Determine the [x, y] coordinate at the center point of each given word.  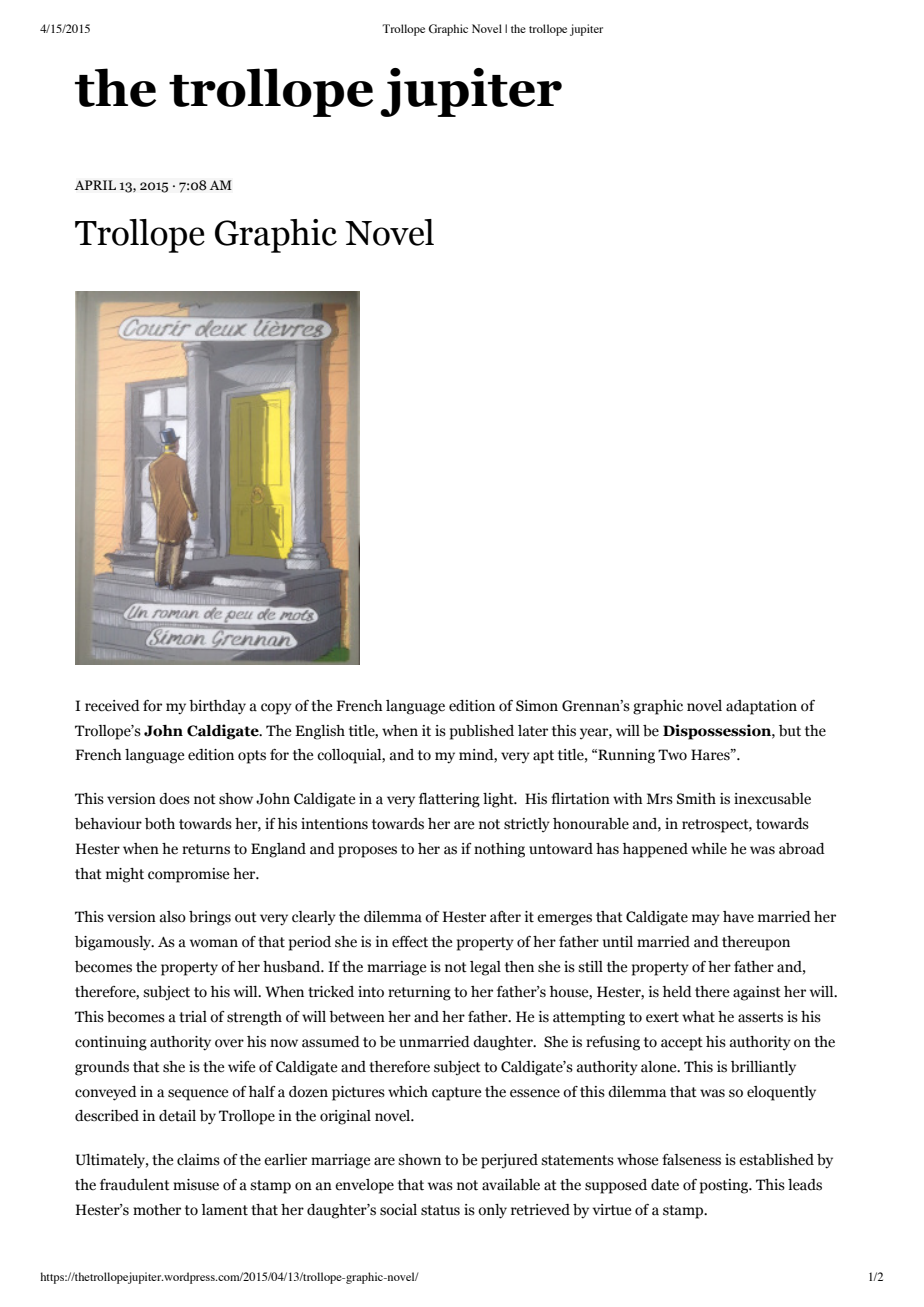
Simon [537, 706]
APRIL [95, 185]
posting [725, 1186]
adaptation [761, 707]
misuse [196, 1185]
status [440, 1210]
